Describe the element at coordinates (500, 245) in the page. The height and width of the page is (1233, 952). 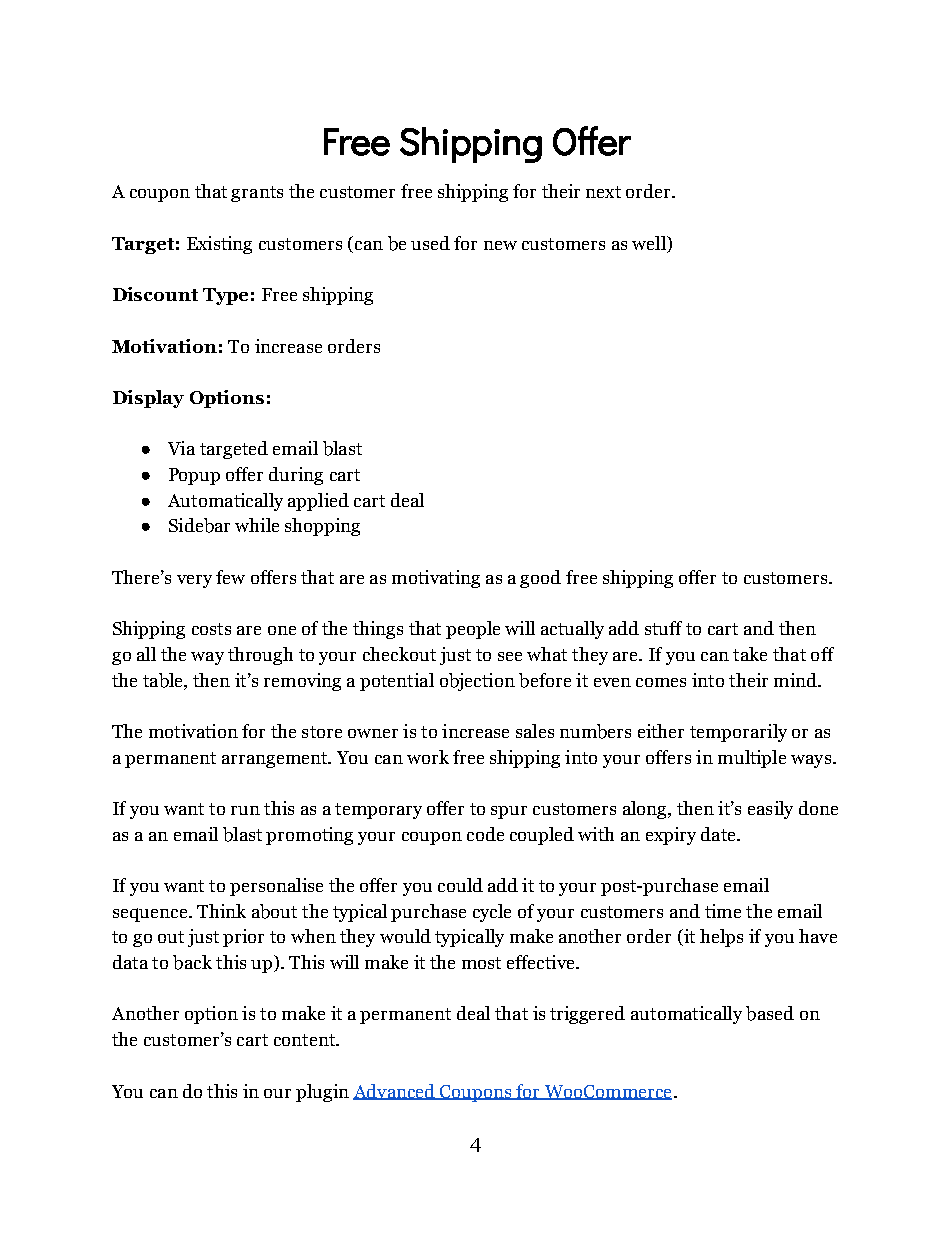
I see `new` at that location.
